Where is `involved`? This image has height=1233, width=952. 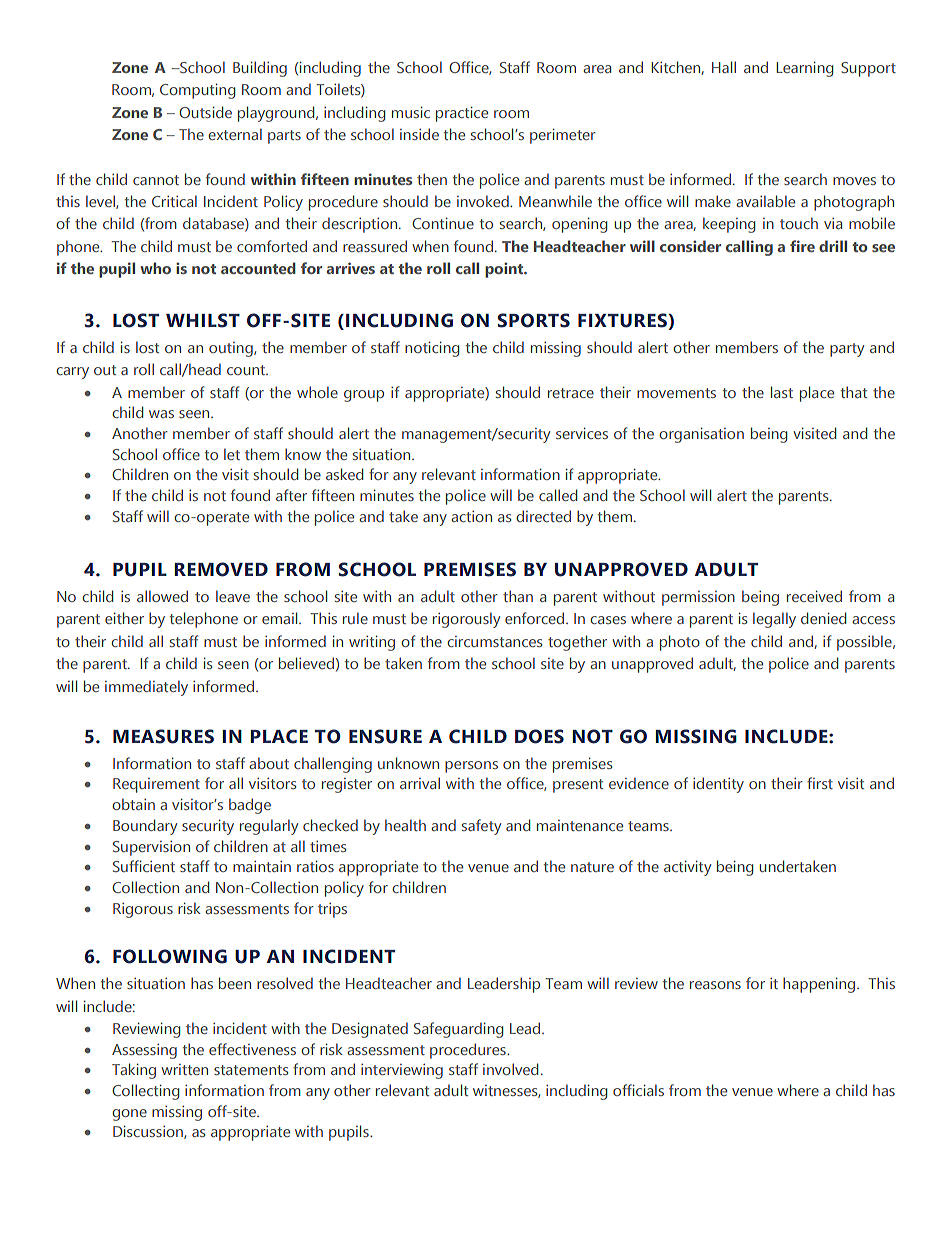
involved is located at coordinates (510, 1069).
